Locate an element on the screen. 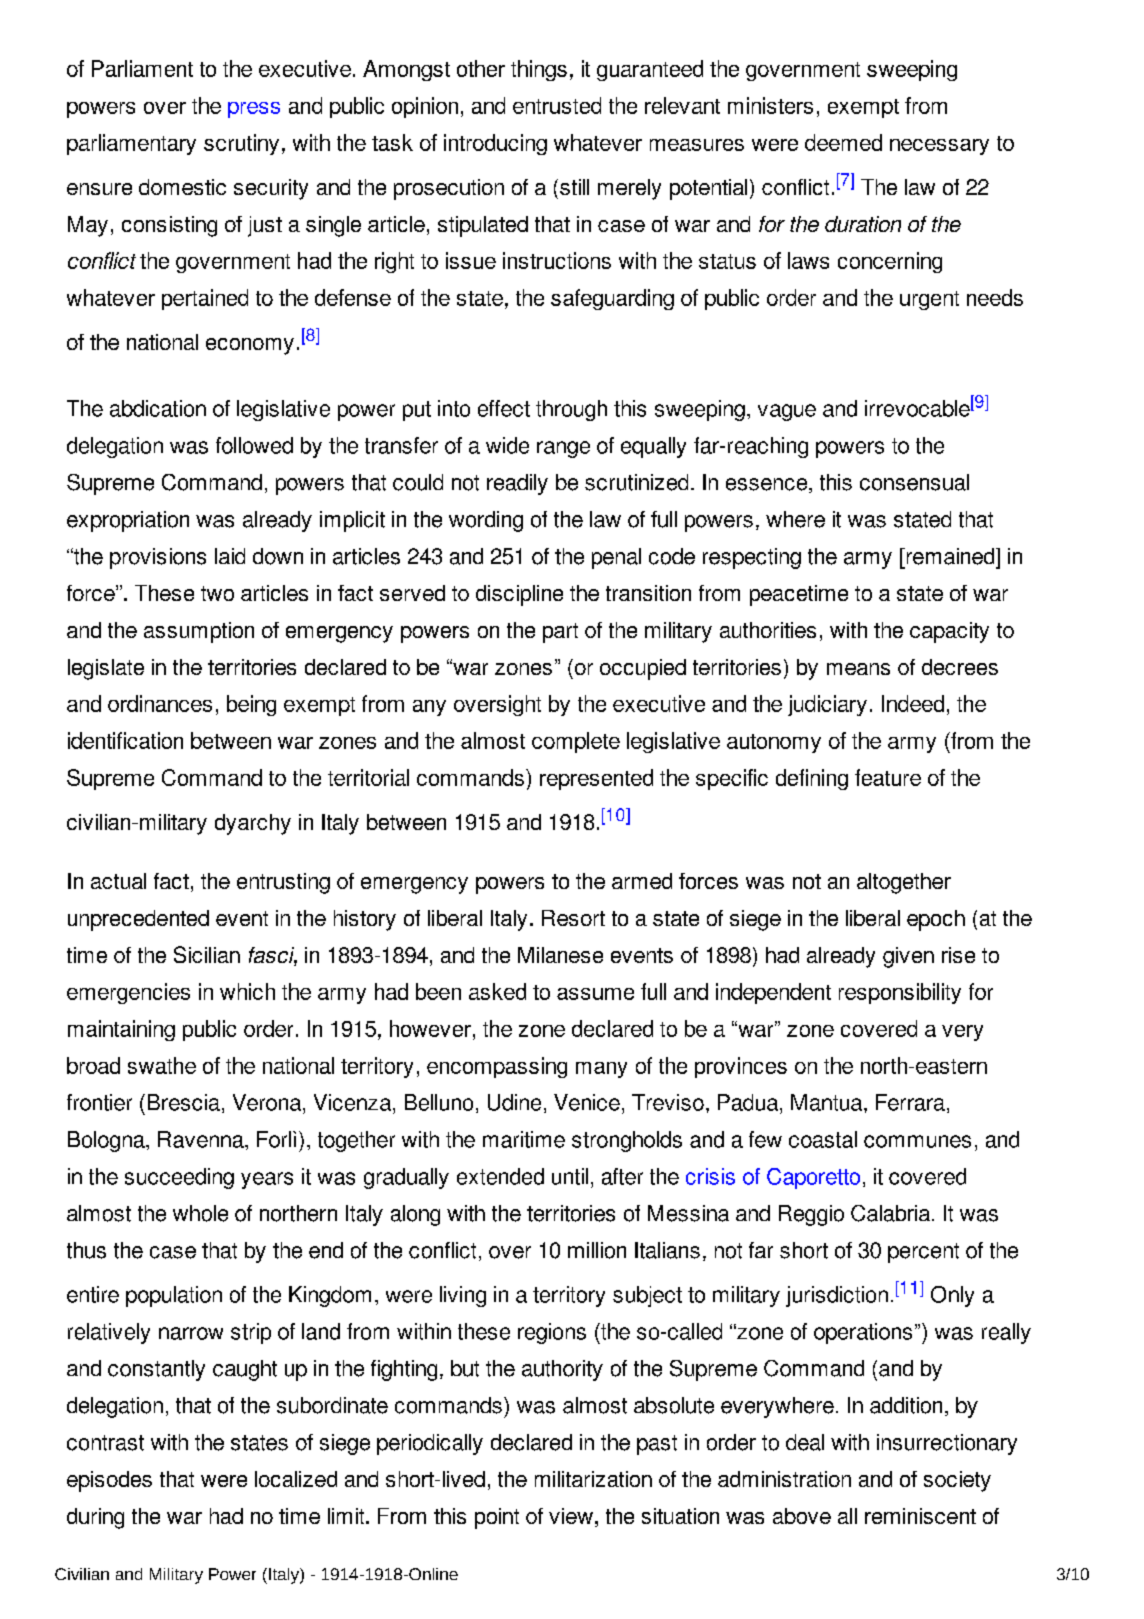 Image resolution: width=1144 pixels, height=1619 pixels. press is located at coordinates (254, 110).
